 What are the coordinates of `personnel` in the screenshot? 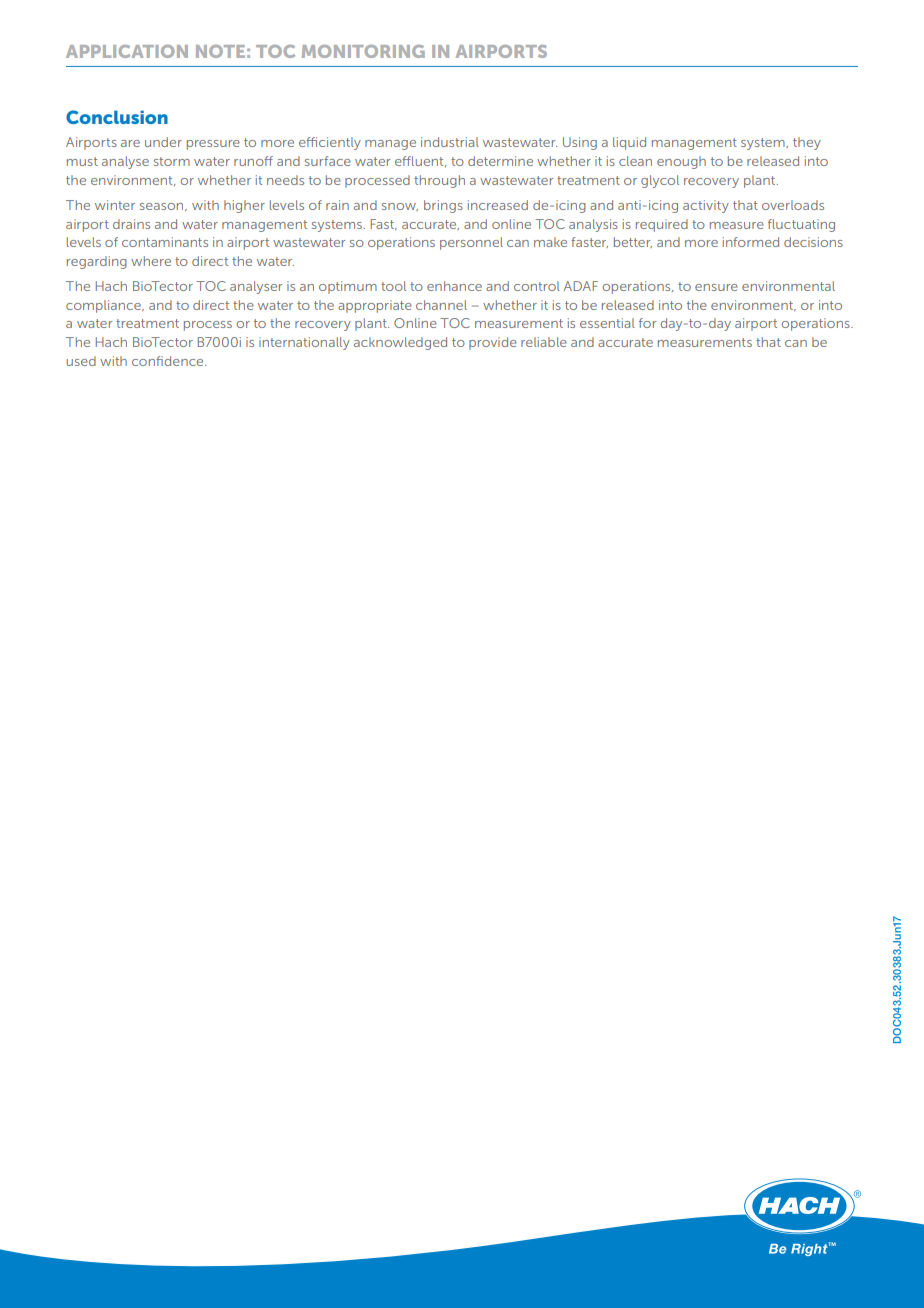 It's located at (471, 243).
